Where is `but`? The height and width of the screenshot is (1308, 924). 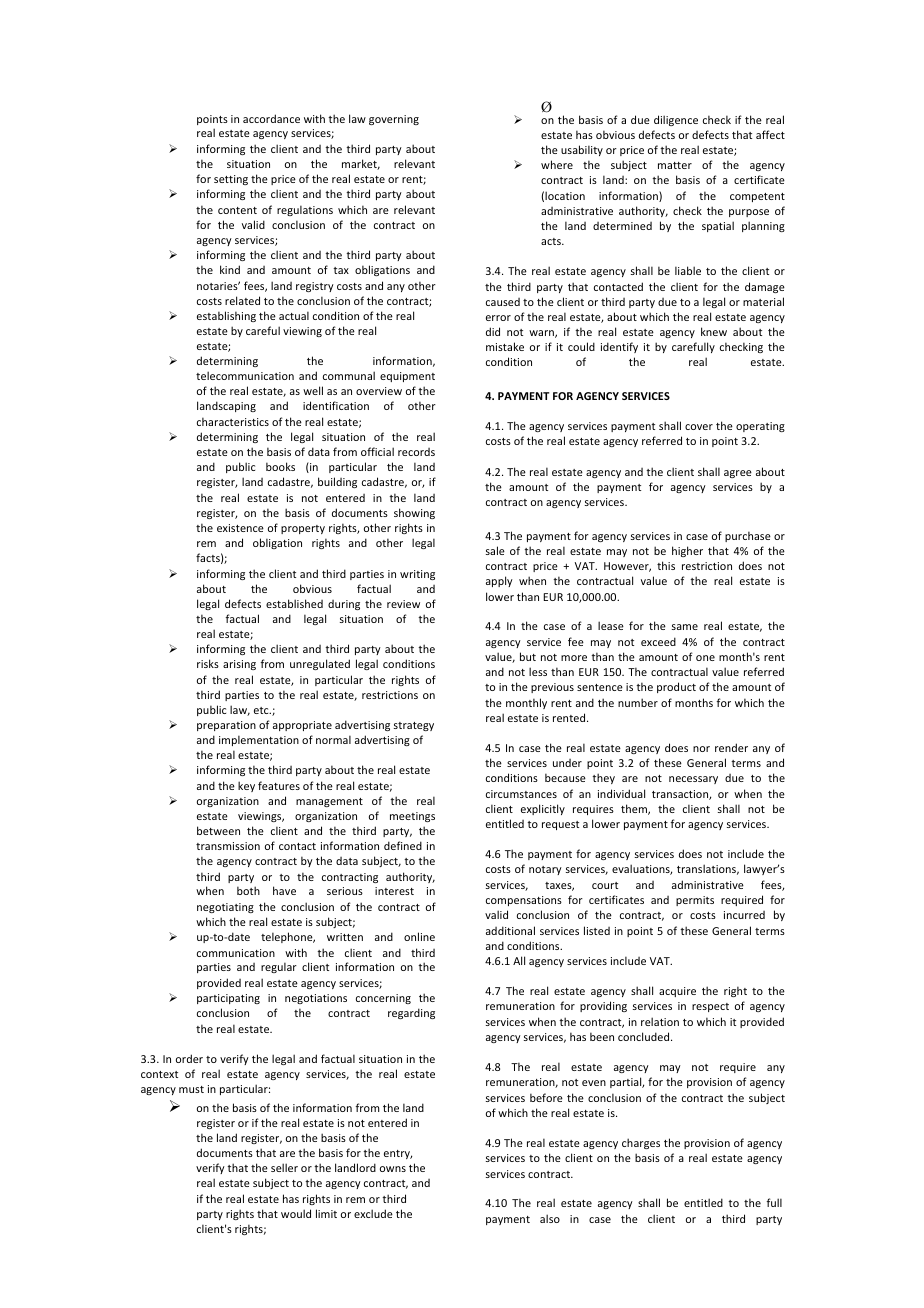 but is located at coordinates (528, 656).
